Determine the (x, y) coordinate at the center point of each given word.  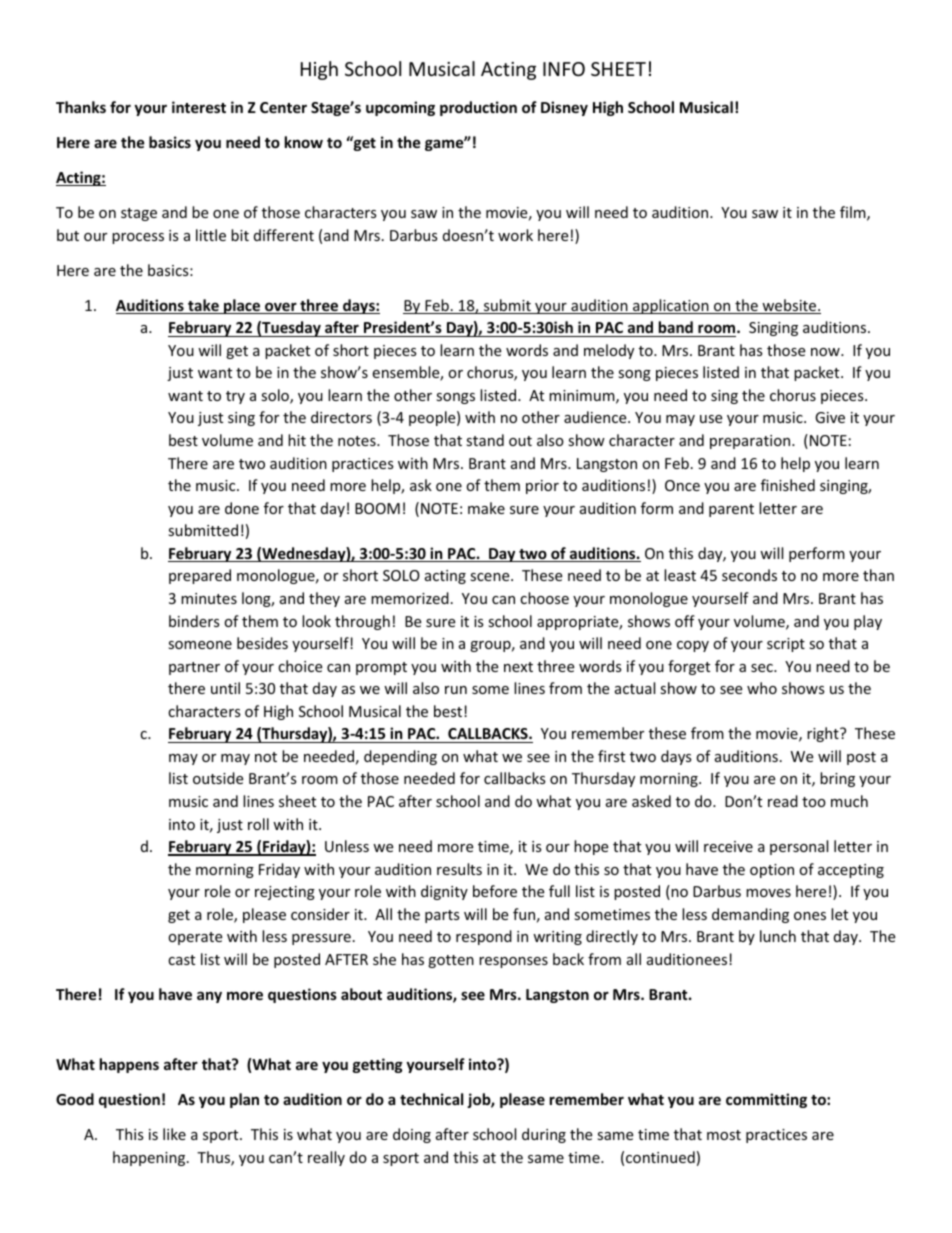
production (478, 108)
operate (195, 938)
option (772, 871)
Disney (564, 108)
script (786, 645)
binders (194, 621)
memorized (410, 598)
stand (485, 440)
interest (199, 107)
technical (431, 1099)
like (174, 1134)
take (203, 306)
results (459, 869)
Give (830, 417)
